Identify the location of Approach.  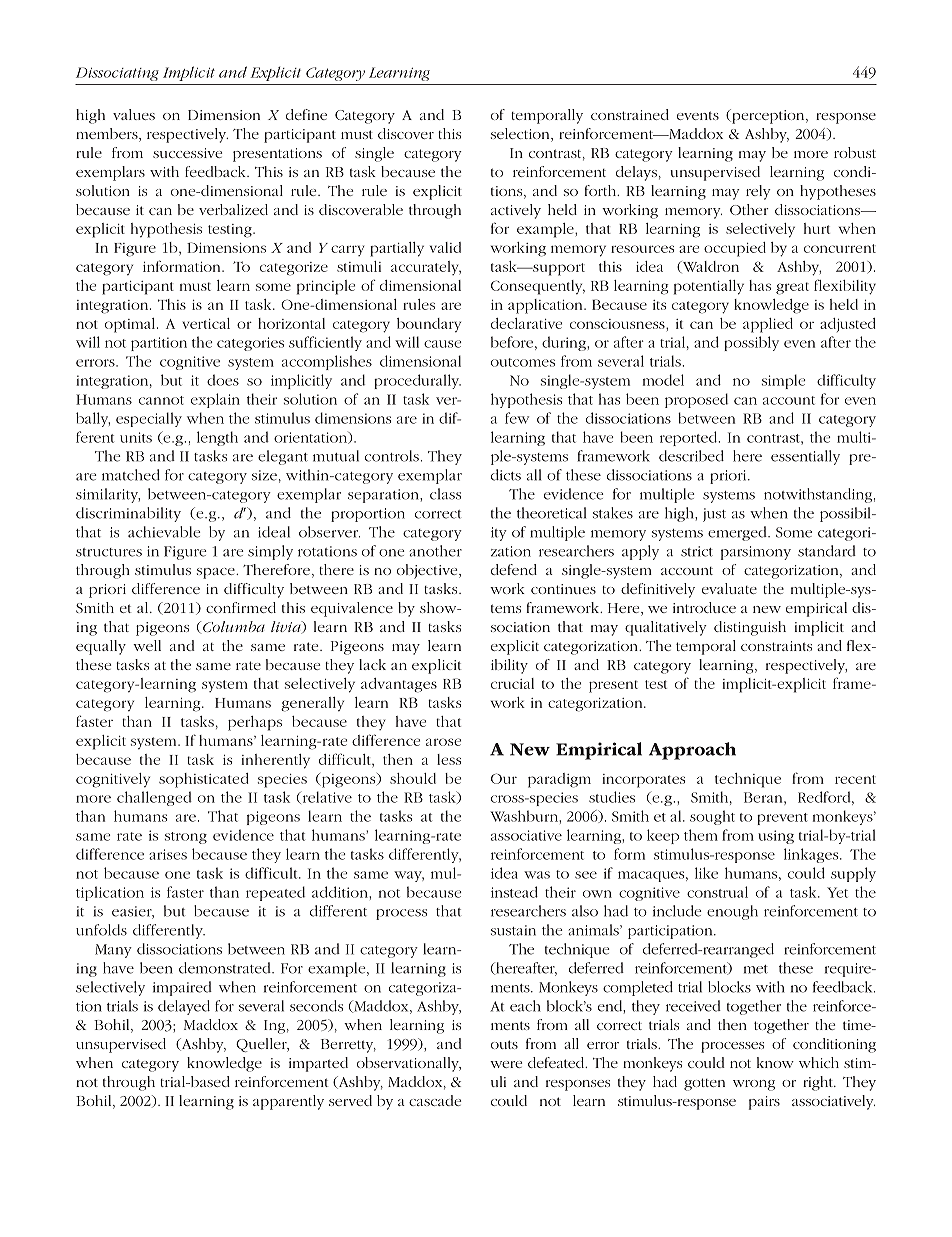
(692, 751).
